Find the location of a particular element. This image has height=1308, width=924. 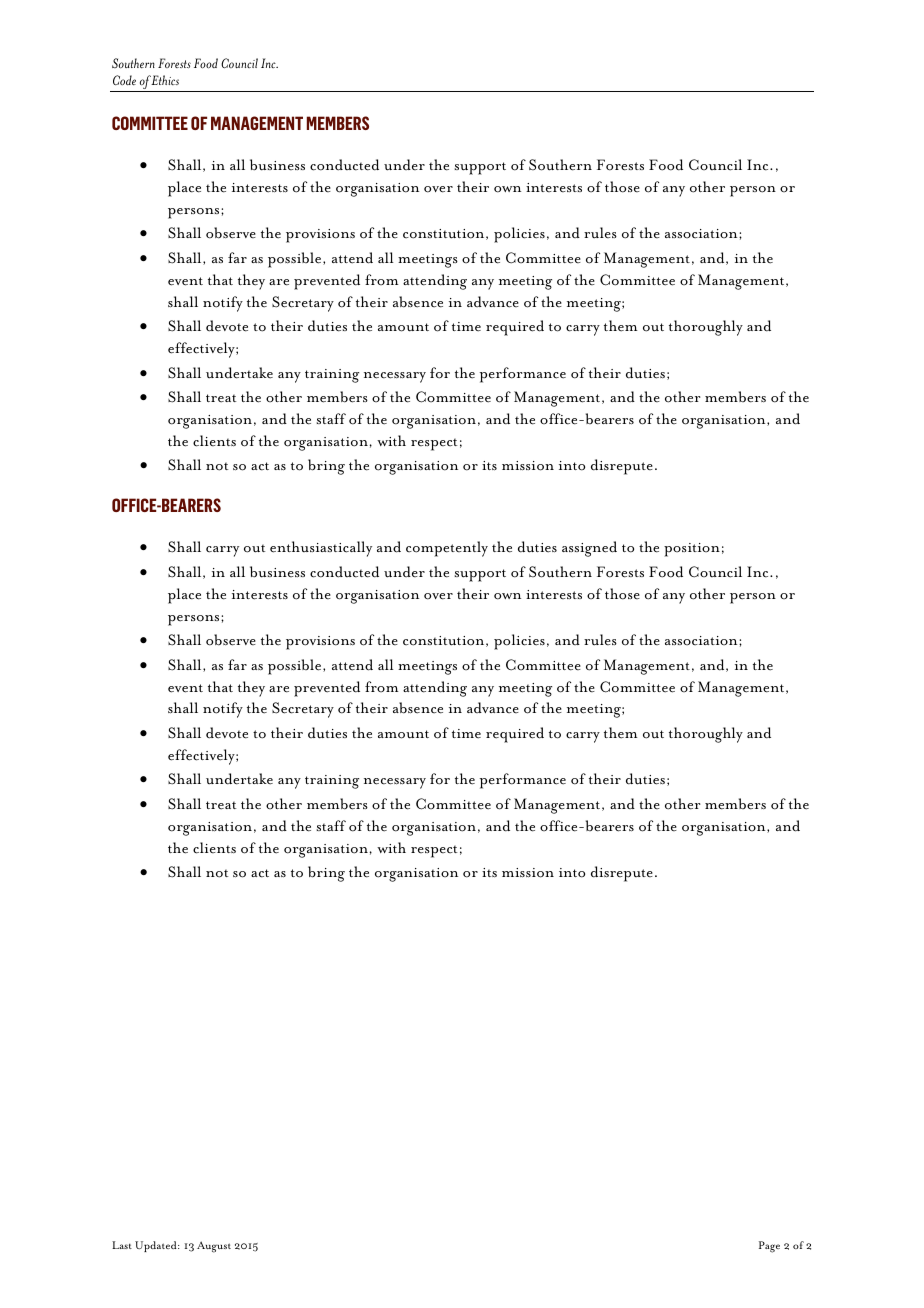

Code is located at coordinates (124, 80).
